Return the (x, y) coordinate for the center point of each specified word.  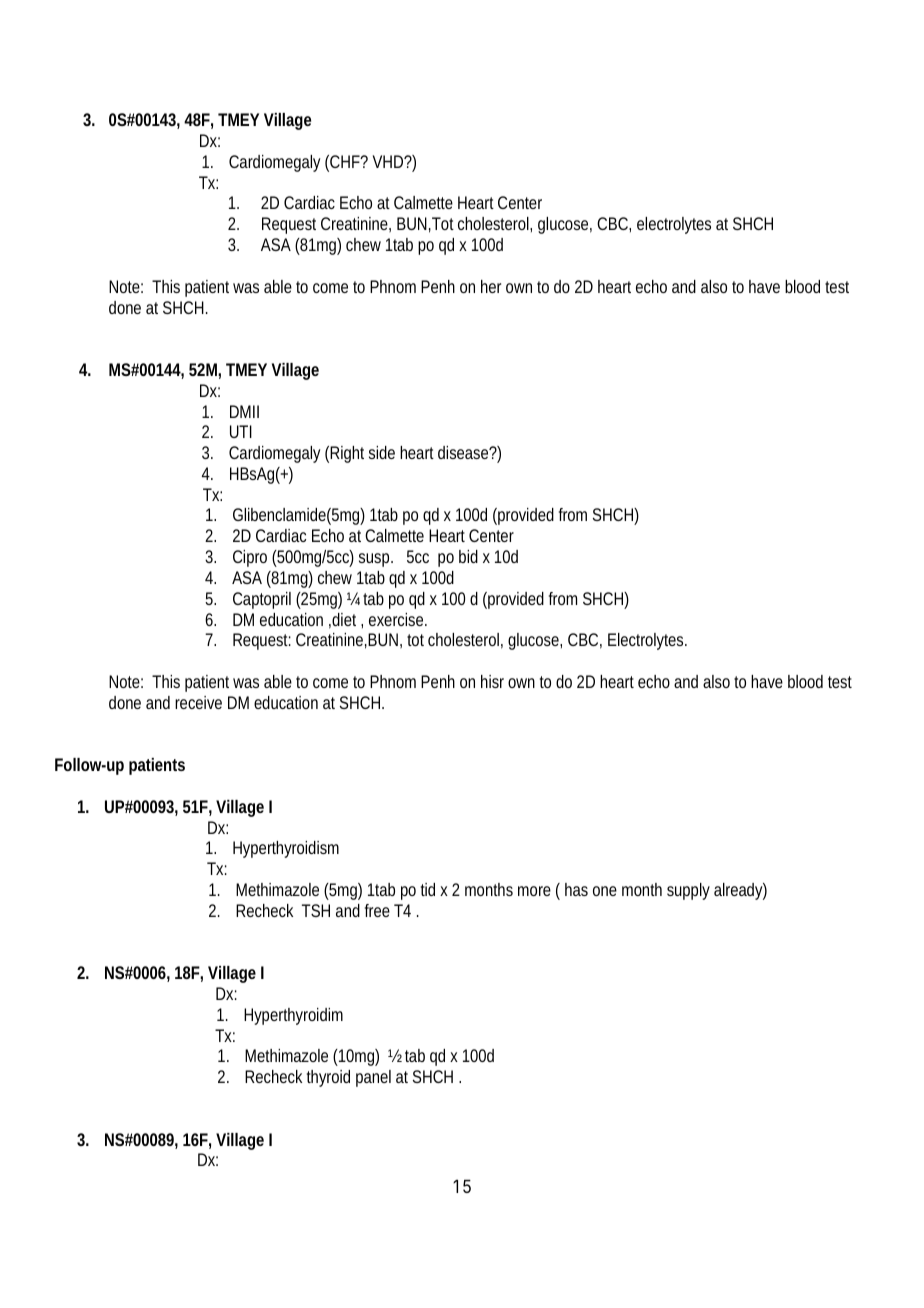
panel (373, 1078)
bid (468, 556)
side (382, 452)
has (576, 889)
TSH (316, 910)
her (491, 286)
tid (428, 889)
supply (688, 891)
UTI (241, 431)
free (377, 910)
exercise (398, 619)
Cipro (250, 558)
